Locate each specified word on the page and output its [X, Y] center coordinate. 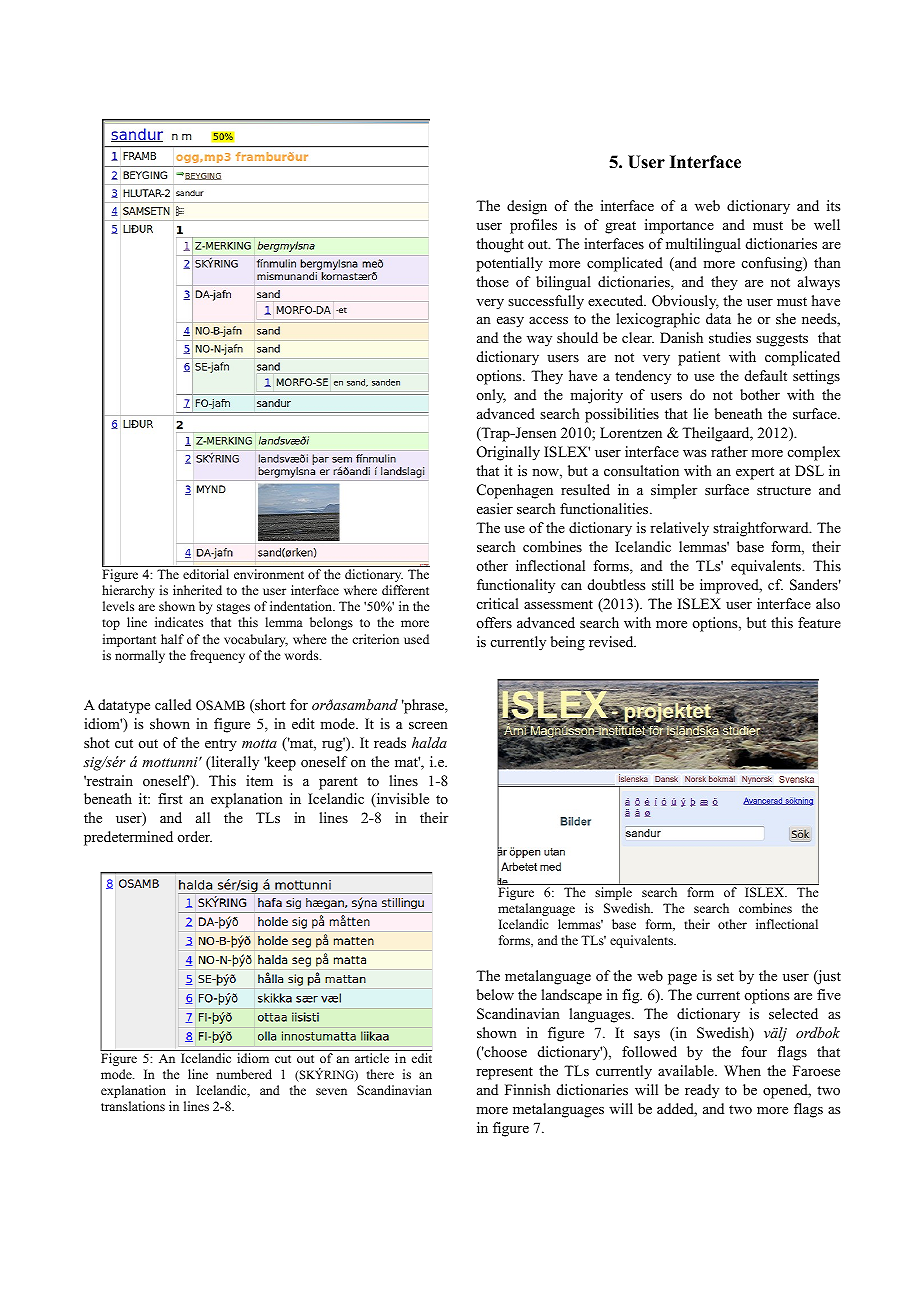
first [170, 798]
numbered [244, 1074]
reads [390, 742]
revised [612, 641]
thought [500, 245]
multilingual [703, 245]
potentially [509, 264]
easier [495, 508]
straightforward [762, 529]
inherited [197, 590]
